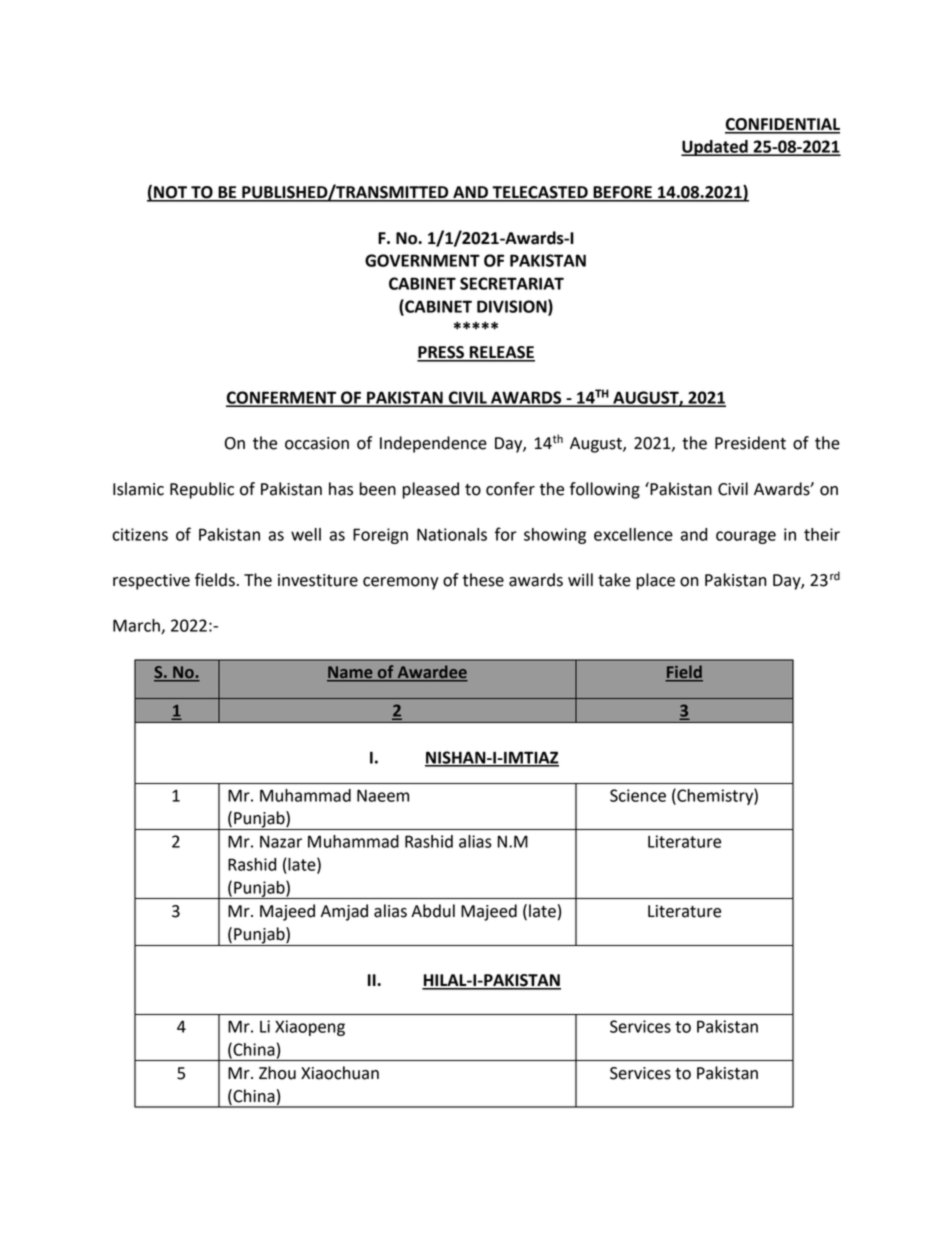 This image has height=1233, width=952. Describe the element at coordinates (750, 443) in the image. I see `President` at that location.
